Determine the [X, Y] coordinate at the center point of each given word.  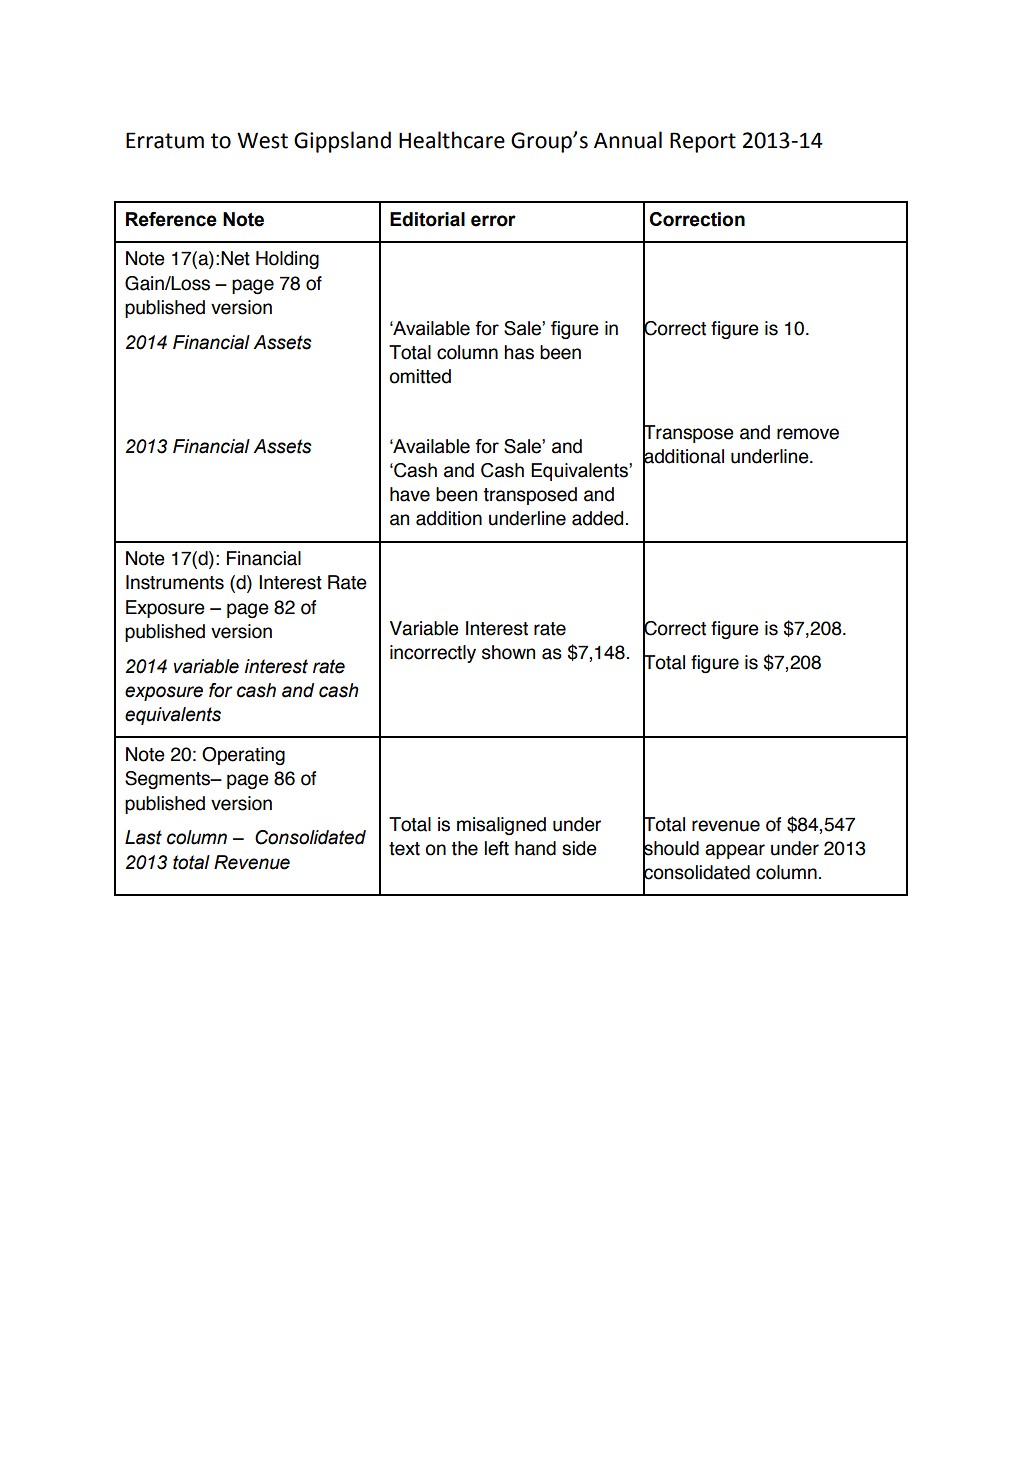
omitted [420, 376]
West [262, 140]
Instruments [175, 582]
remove [808, 434]
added [597, 518]
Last [143, 837]
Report [703, 142]
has [519, 352]
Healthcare [452, 140]
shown [508, 652]
